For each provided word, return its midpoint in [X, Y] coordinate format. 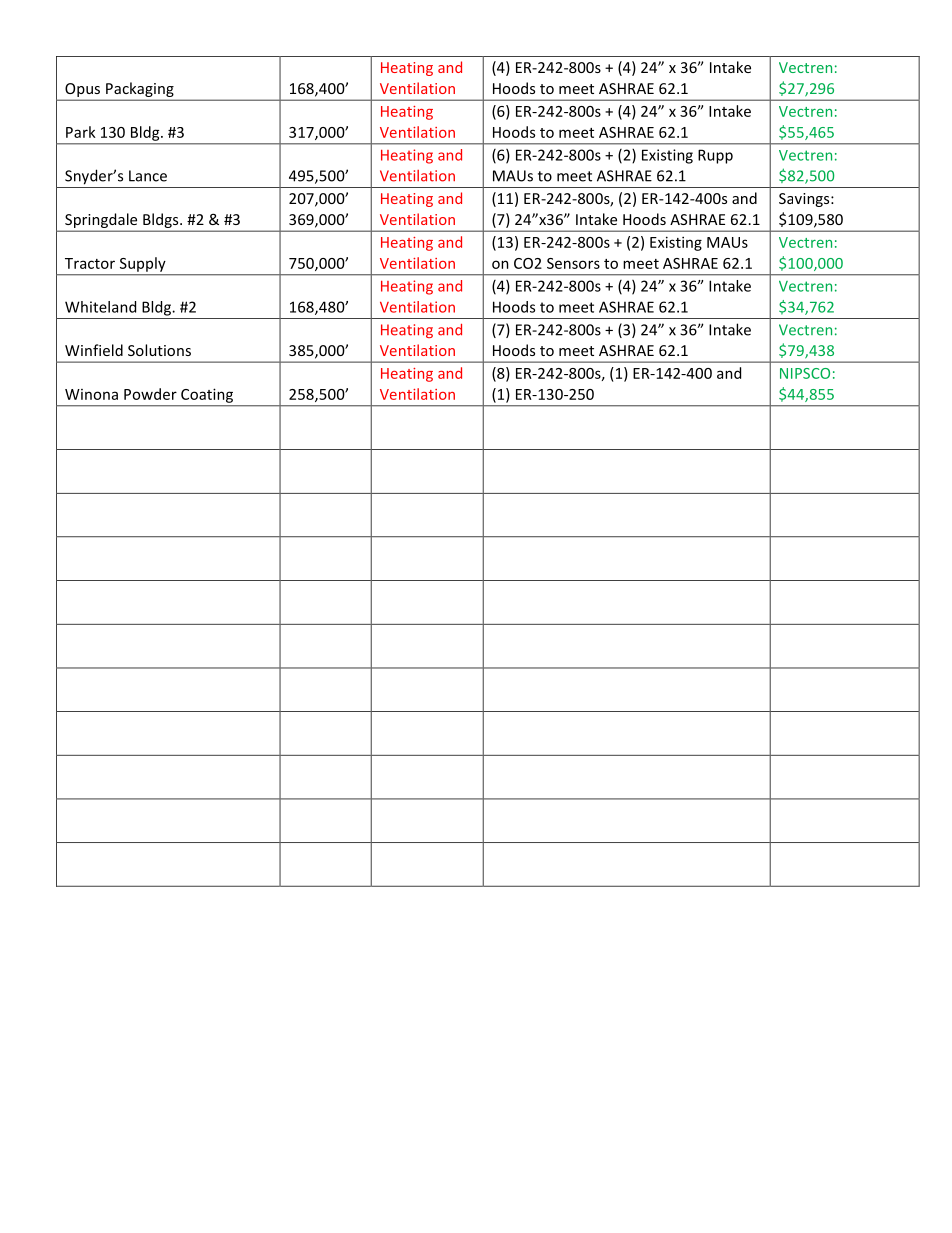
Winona [91, 394]
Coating [207, 396]
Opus [82, 90]
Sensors [573, 263]
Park [81, 132]
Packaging [140, 89]
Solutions [159, 350]
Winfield [94, 350]
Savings [805, 200]
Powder [150, 394]
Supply [142, 264]
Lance [148, 176]
